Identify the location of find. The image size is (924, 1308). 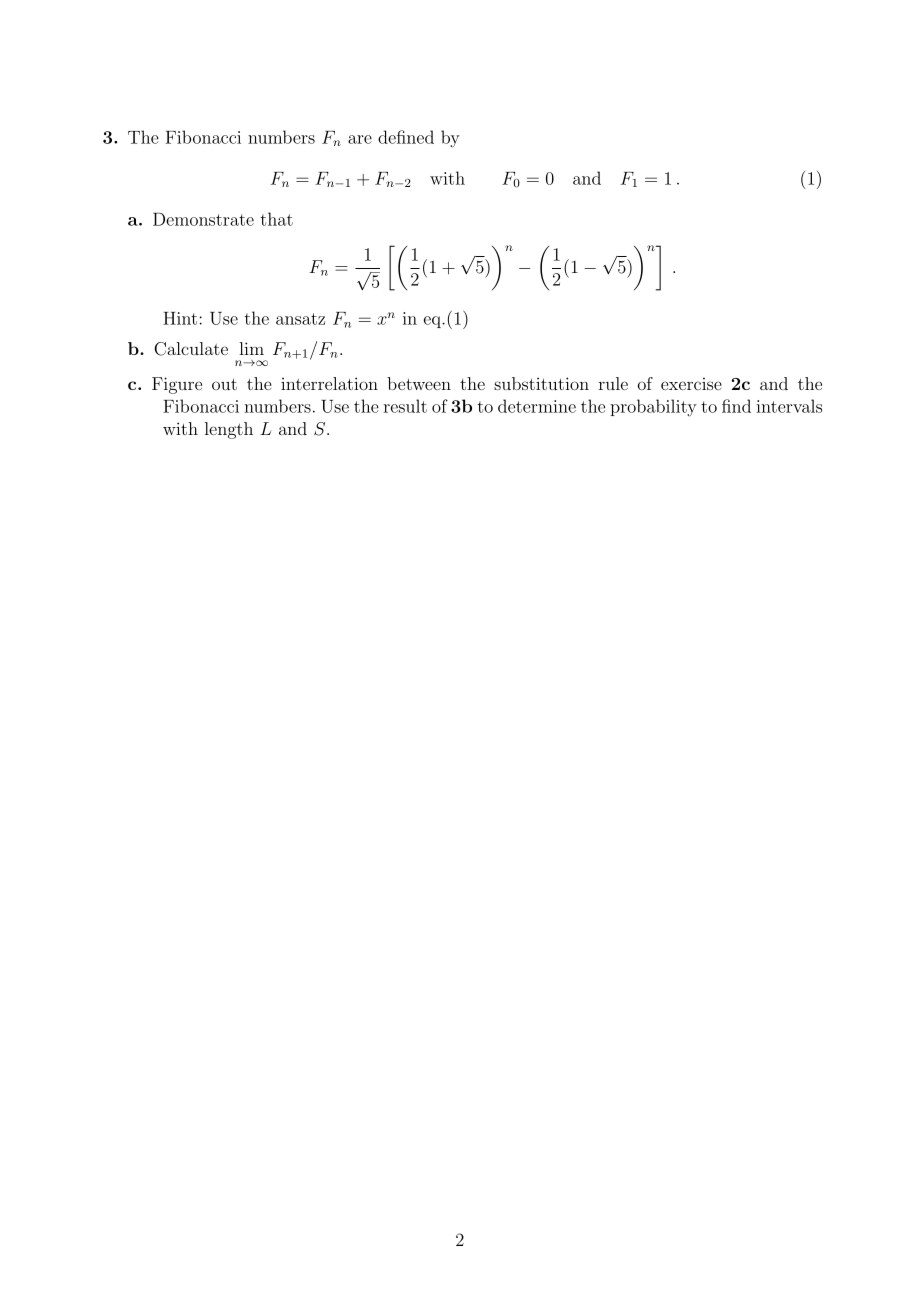
(736, 406).
